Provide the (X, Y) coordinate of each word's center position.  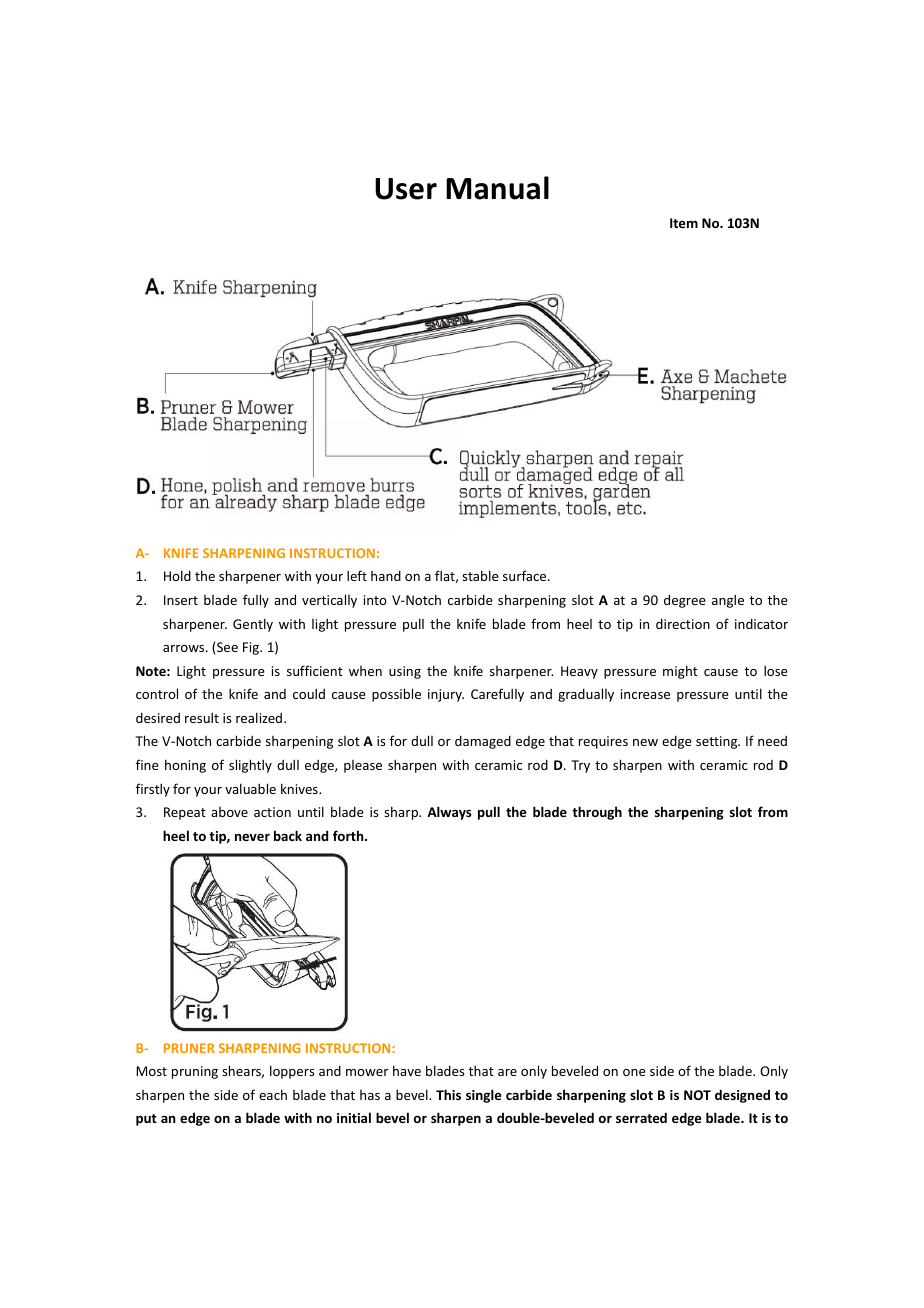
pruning (195, 1072)
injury (446, 695)
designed (742, 1096)
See (227, 647)
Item (684, 223)
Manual (497, 188)
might (680, 672)
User (406, 189)
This (448, 1094)
